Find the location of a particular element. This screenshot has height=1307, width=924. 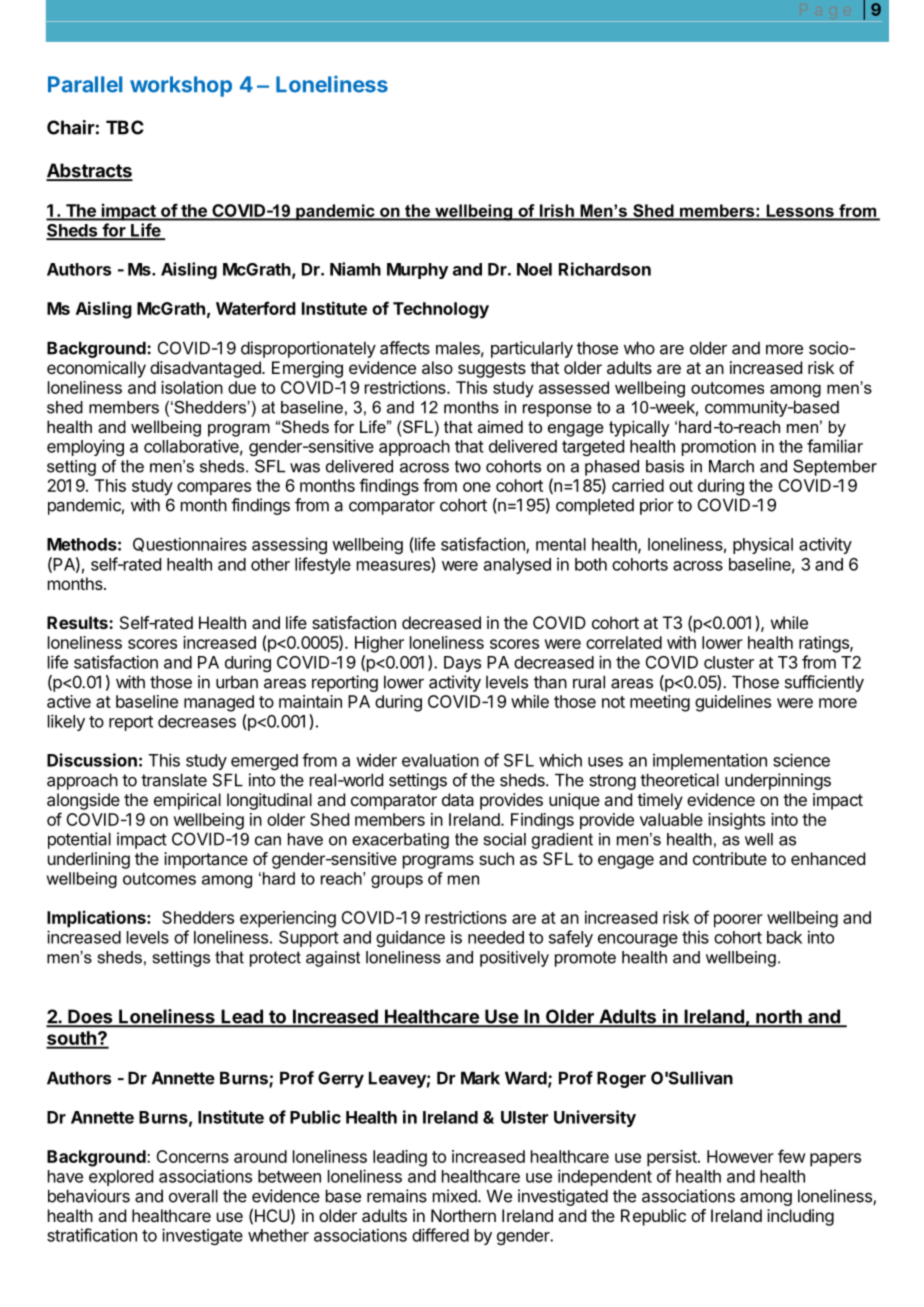

compares is located at coordinates (214, 489).
